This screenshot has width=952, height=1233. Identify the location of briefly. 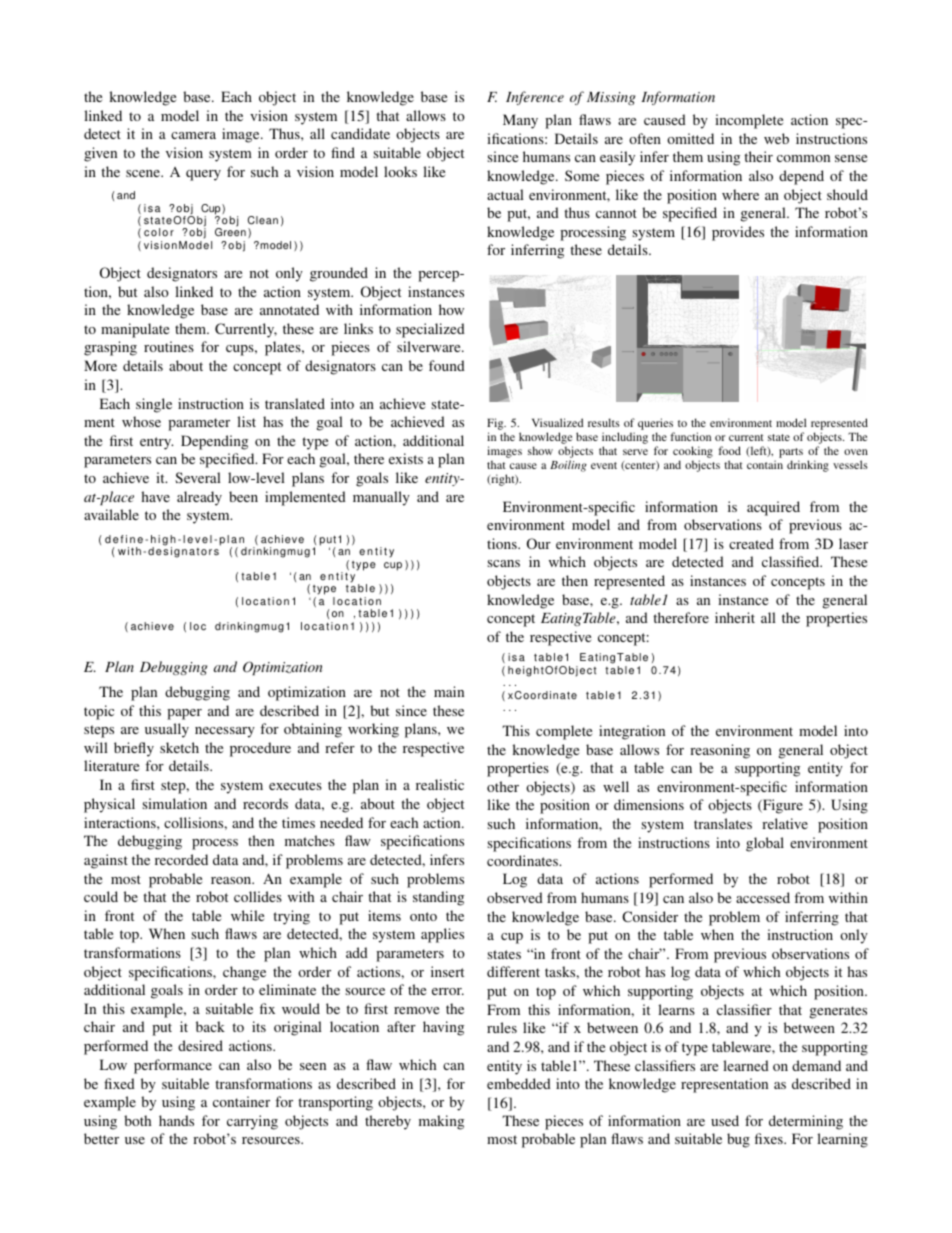
(134, 749).
